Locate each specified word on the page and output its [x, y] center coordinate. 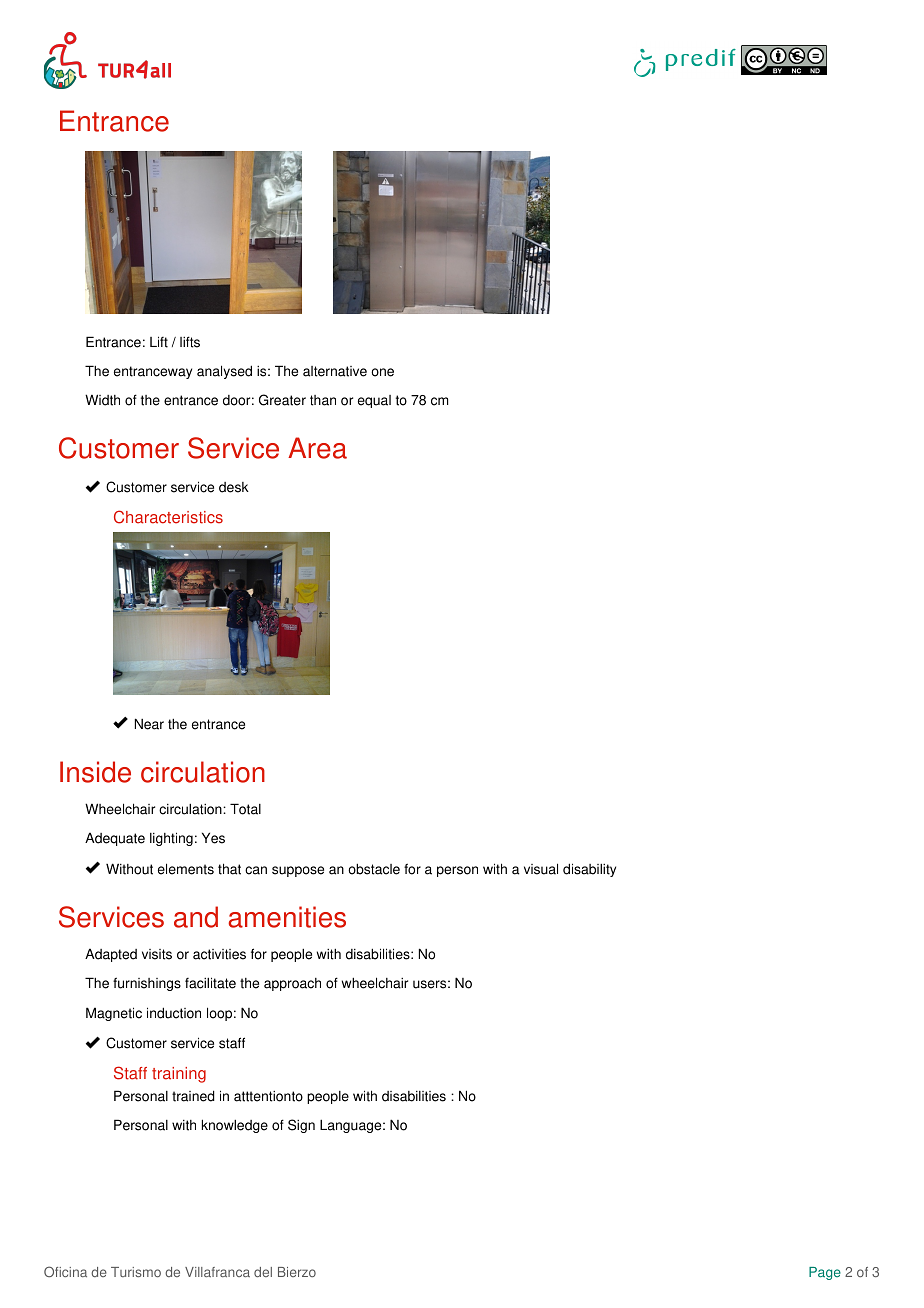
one [382, 372]
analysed [224, 372]
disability [589, 870]
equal [374, 401]
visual [541, 869]
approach [292, 984]
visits [157, 954]
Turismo [136, 1272]
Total [245, 809]
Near [149, 724]
